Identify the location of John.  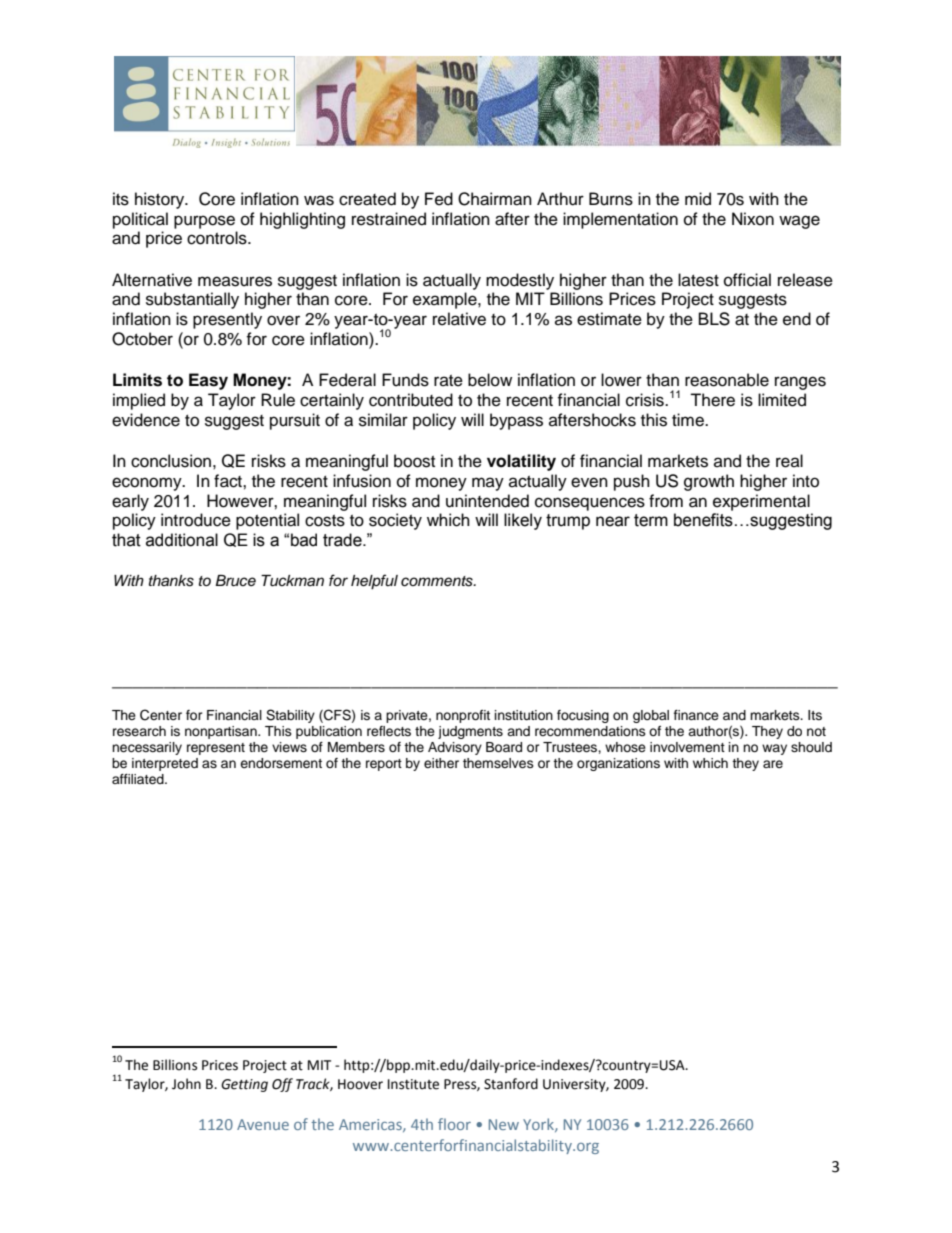
(186, 1084).
